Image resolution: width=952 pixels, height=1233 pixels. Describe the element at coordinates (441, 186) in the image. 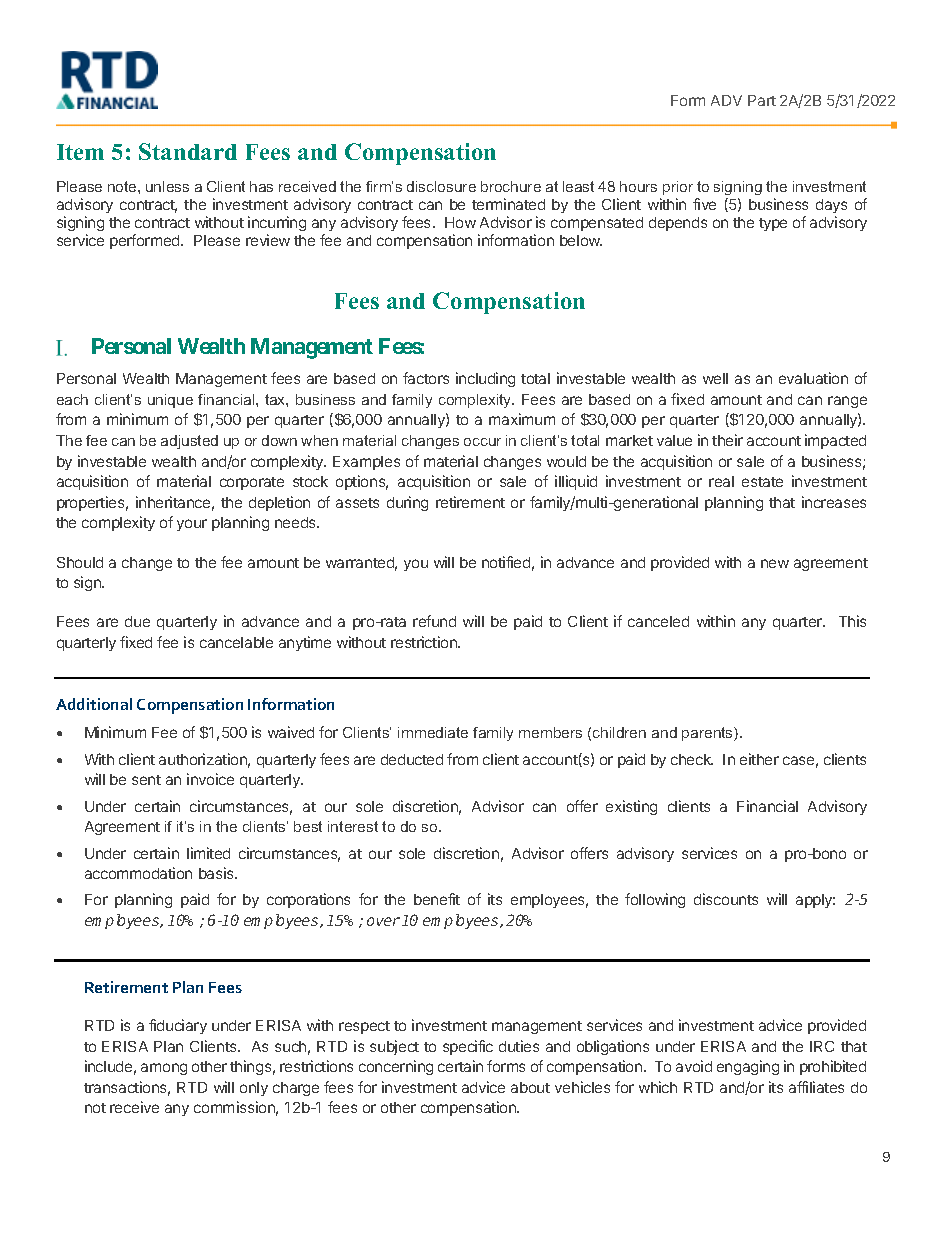

I see `disclosure` at that location.
